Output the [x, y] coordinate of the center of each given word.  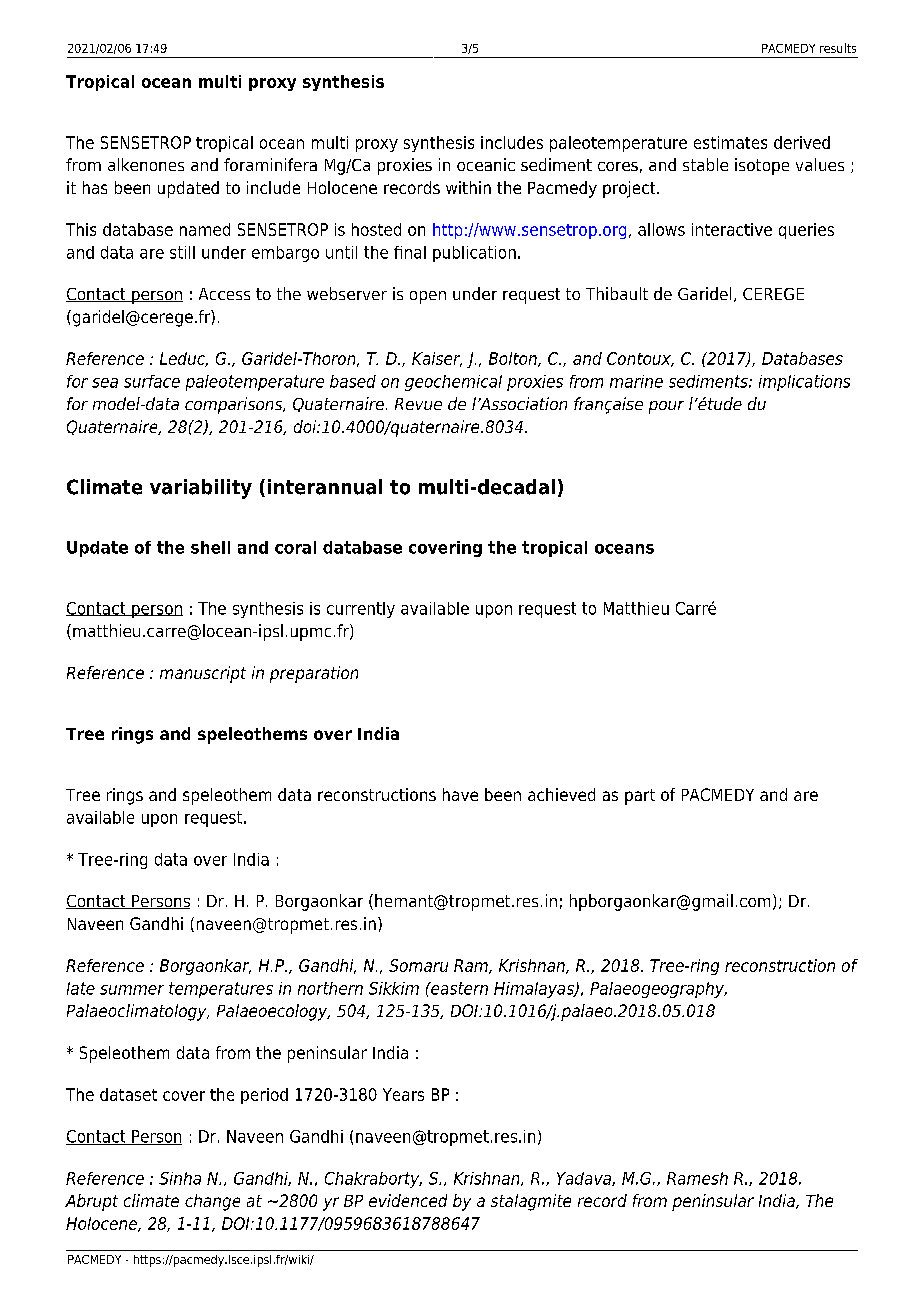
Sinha [180, 1178]
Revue [418, 404]
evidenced [408, 1200]
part [640, 797]
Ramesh [697, 1178]
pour [666, 407]
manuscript [203, 674]
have [460, 794]
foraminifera [270, 164]
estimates [730, 142]
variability [201, 489]
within [468, 187]
